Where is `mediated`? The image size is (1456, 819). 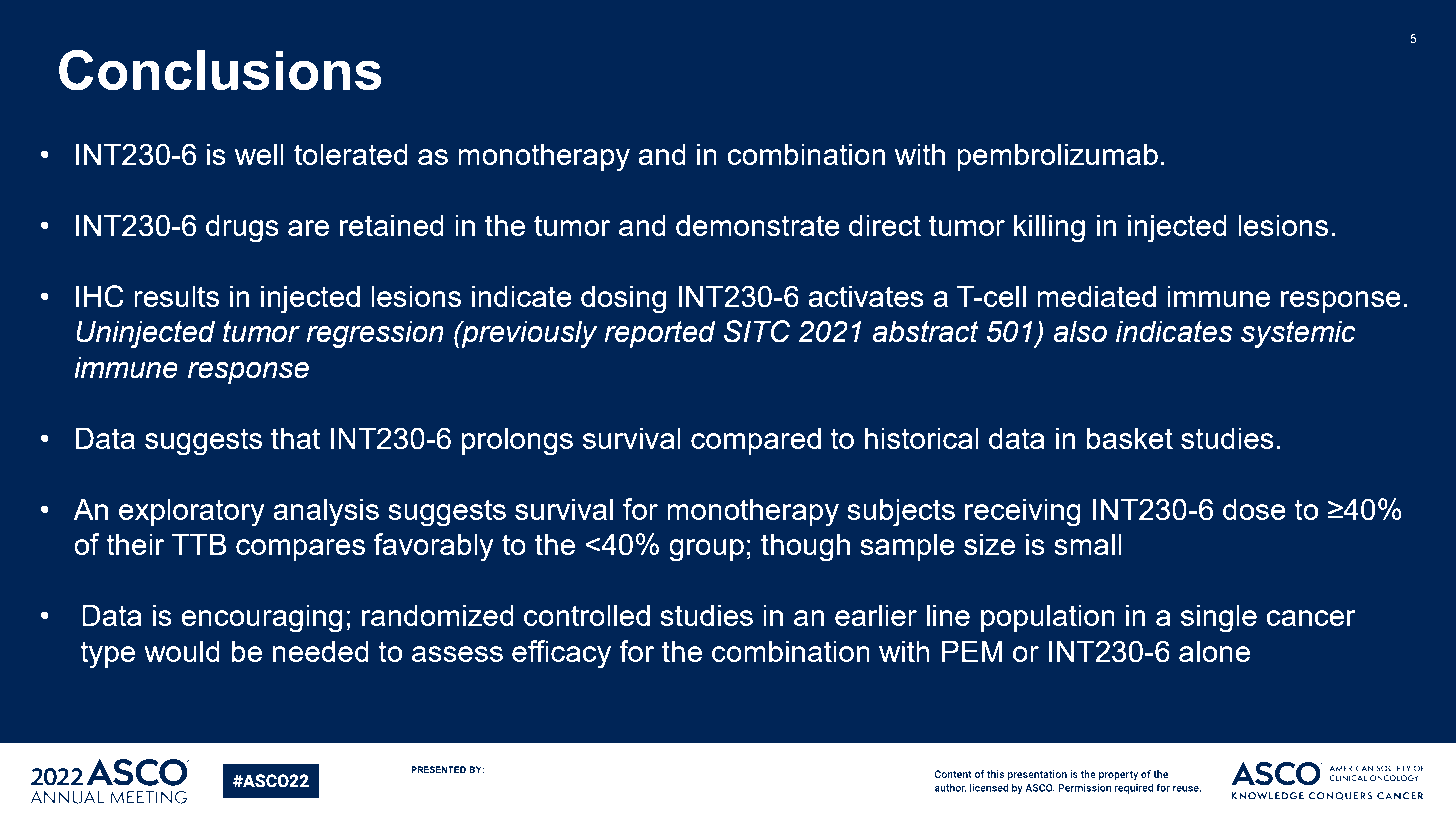
mediated is located at coordinates (1096, 296).
